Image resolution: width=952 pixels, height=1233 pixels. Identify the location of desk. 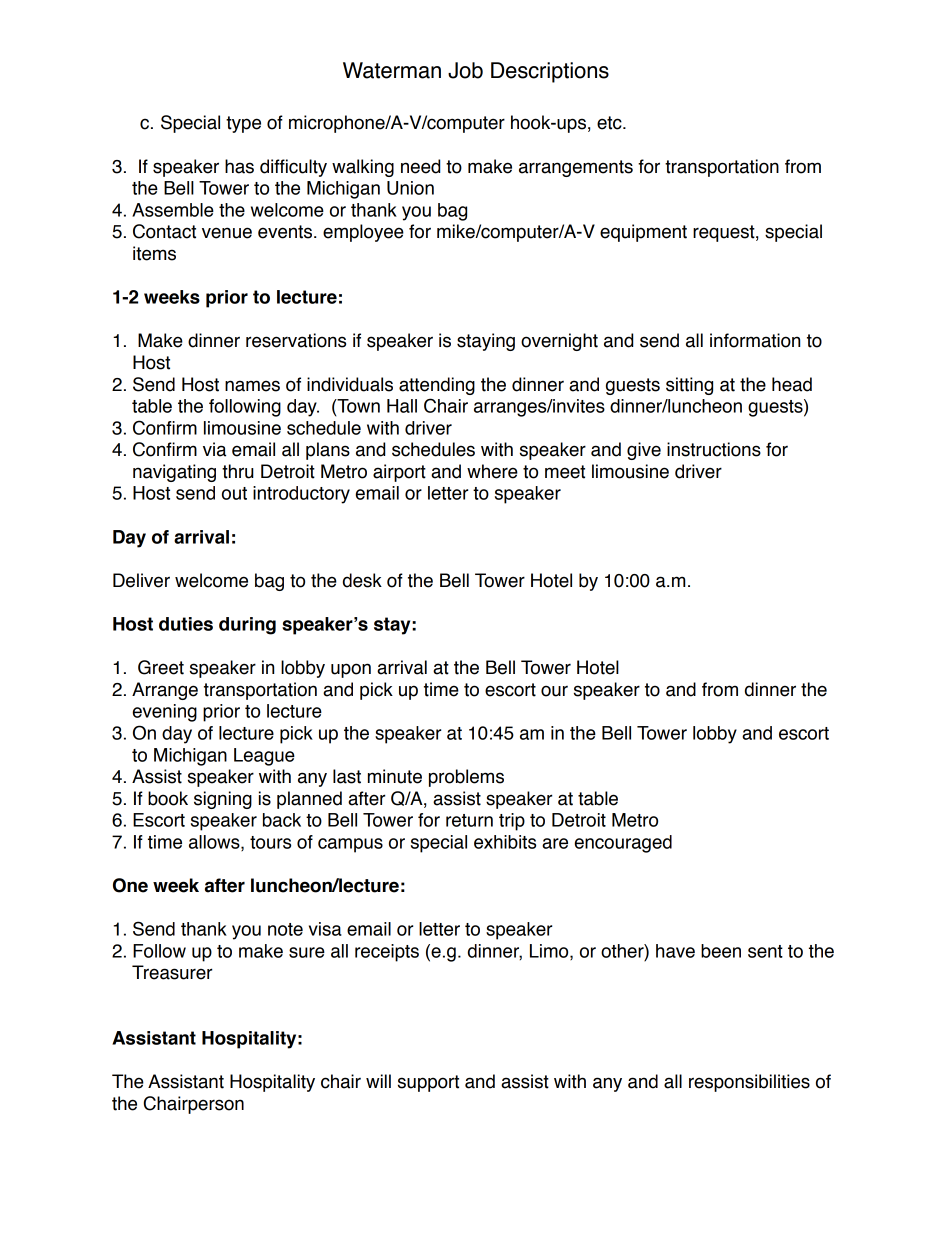
(362, 580).
